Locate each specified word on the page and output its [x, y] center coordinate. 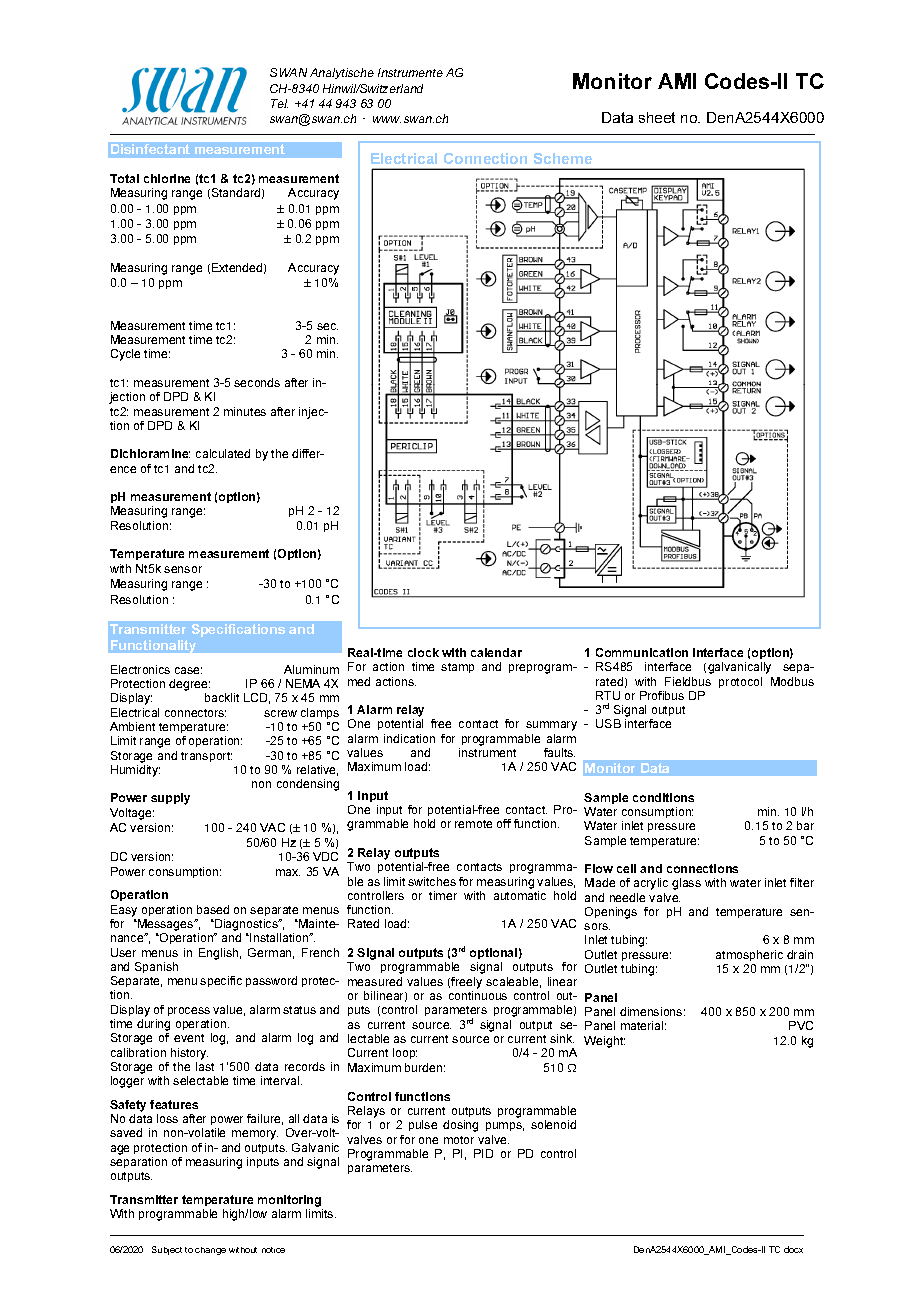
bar [805, 825]
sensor [183, 569]
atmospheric [749, 955]
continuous [478, 995]
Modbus [792, 681]
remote [473, 824]
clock [423, 652]
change [210, 1251]
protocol [740, 682]
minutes [245, 411]
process [189, 1011]
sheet [657, 117]
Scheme [563, 158]
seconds [257, 382]
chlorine [167, 178]
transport [206, 757]
